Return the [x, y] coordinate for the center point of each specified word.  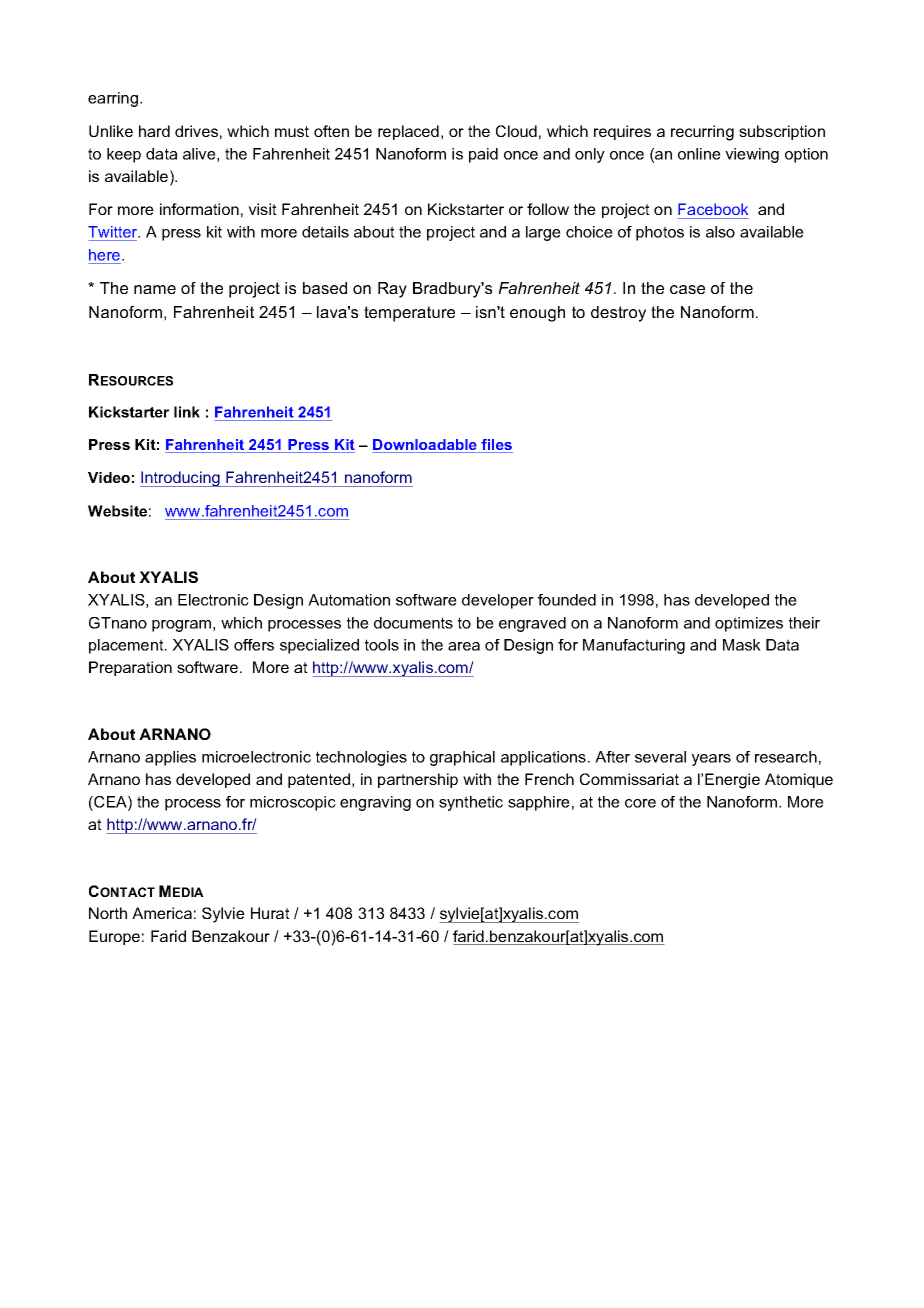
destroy [618, 314]
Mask [742, 645]
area [464, 646]
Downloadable [426, 446]
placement [127, 646]
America [162, 913]
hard [154, 131]
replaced [408, 132]
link [187, 412]
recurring [702, 133]
